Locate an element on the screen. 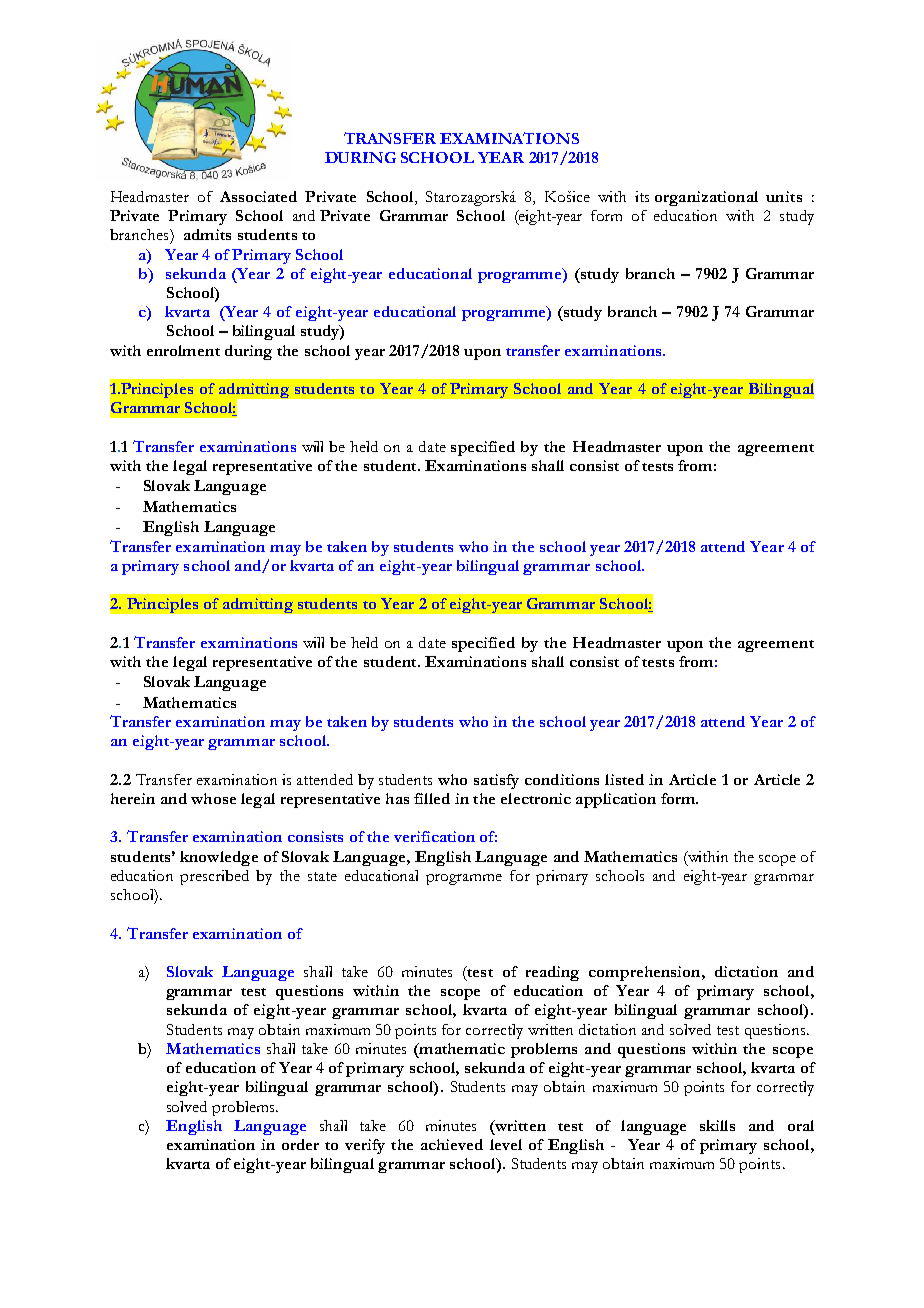 The width and height of the screenshot is (924, 1308). verification is located at coordinates (434, 836).
